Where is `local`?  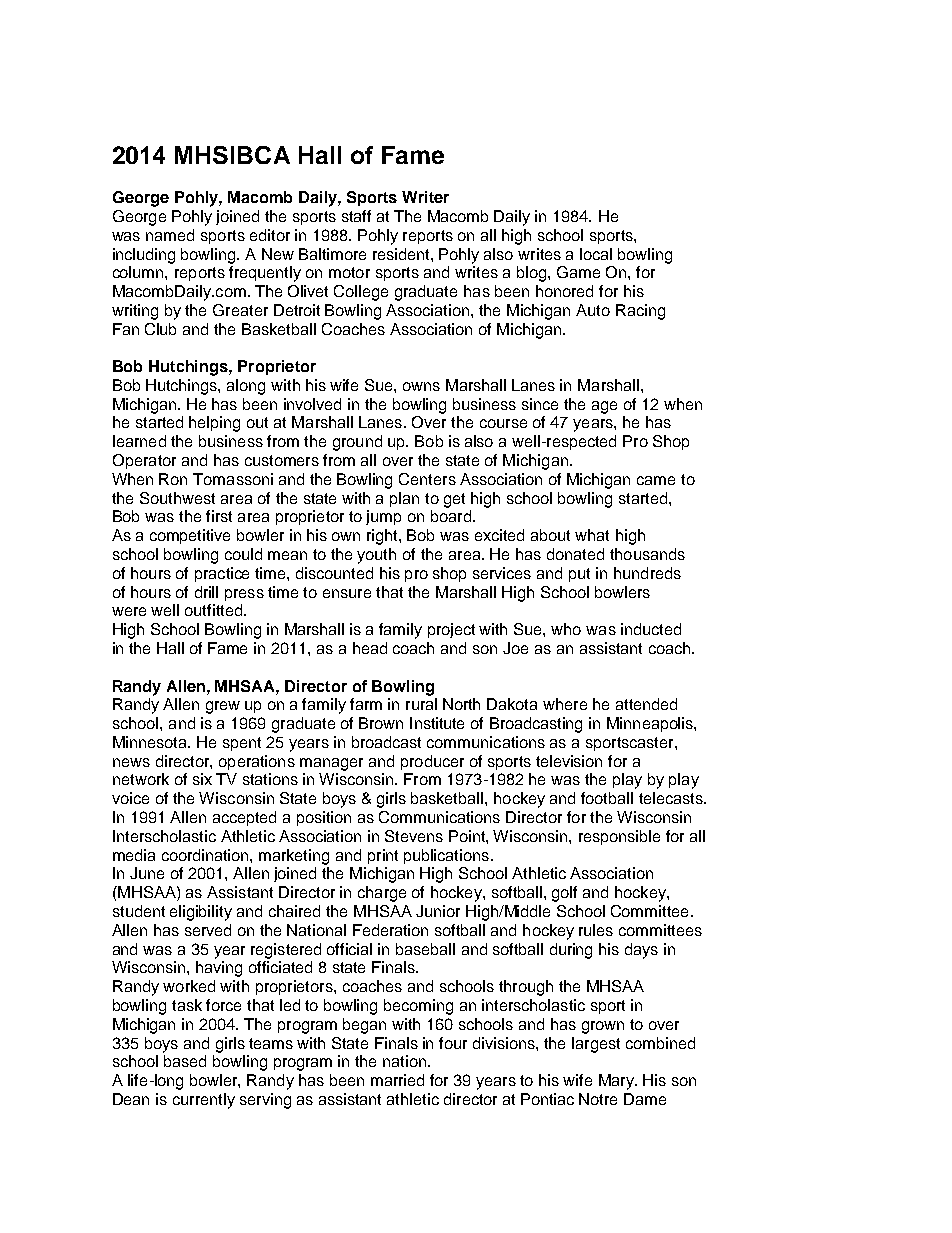 local is located at coordinates (596, 254).
